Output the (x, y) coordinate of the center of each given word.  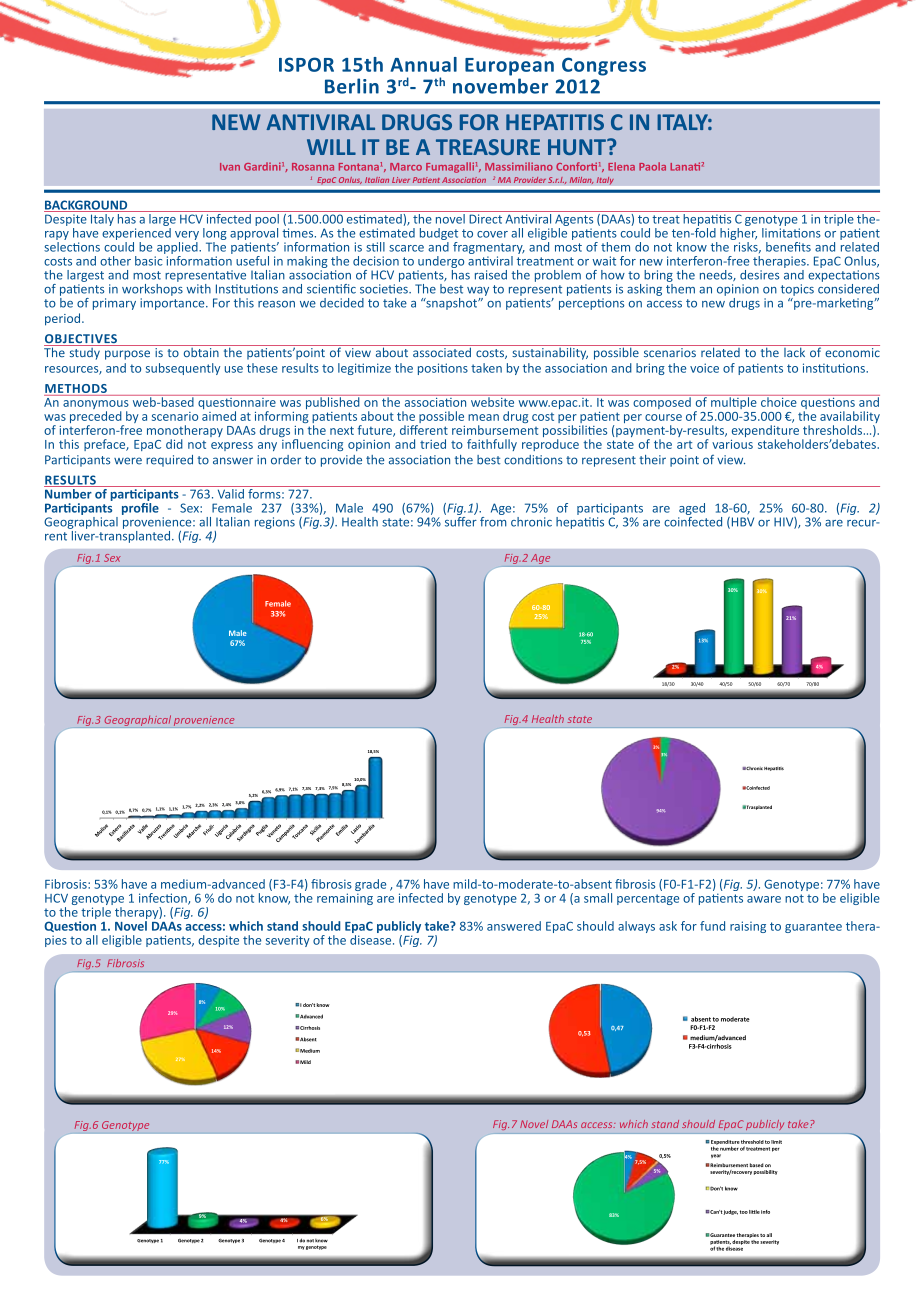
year (716, 1156)
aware (764, 899)
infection (164, 899)
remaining (345, 899)
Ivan (230, 167)
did (174, 444)
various (732, 444)
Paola (652, 166)
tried (433, 444)
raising (748, 927)
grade (370, 886)
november (500, 86)
